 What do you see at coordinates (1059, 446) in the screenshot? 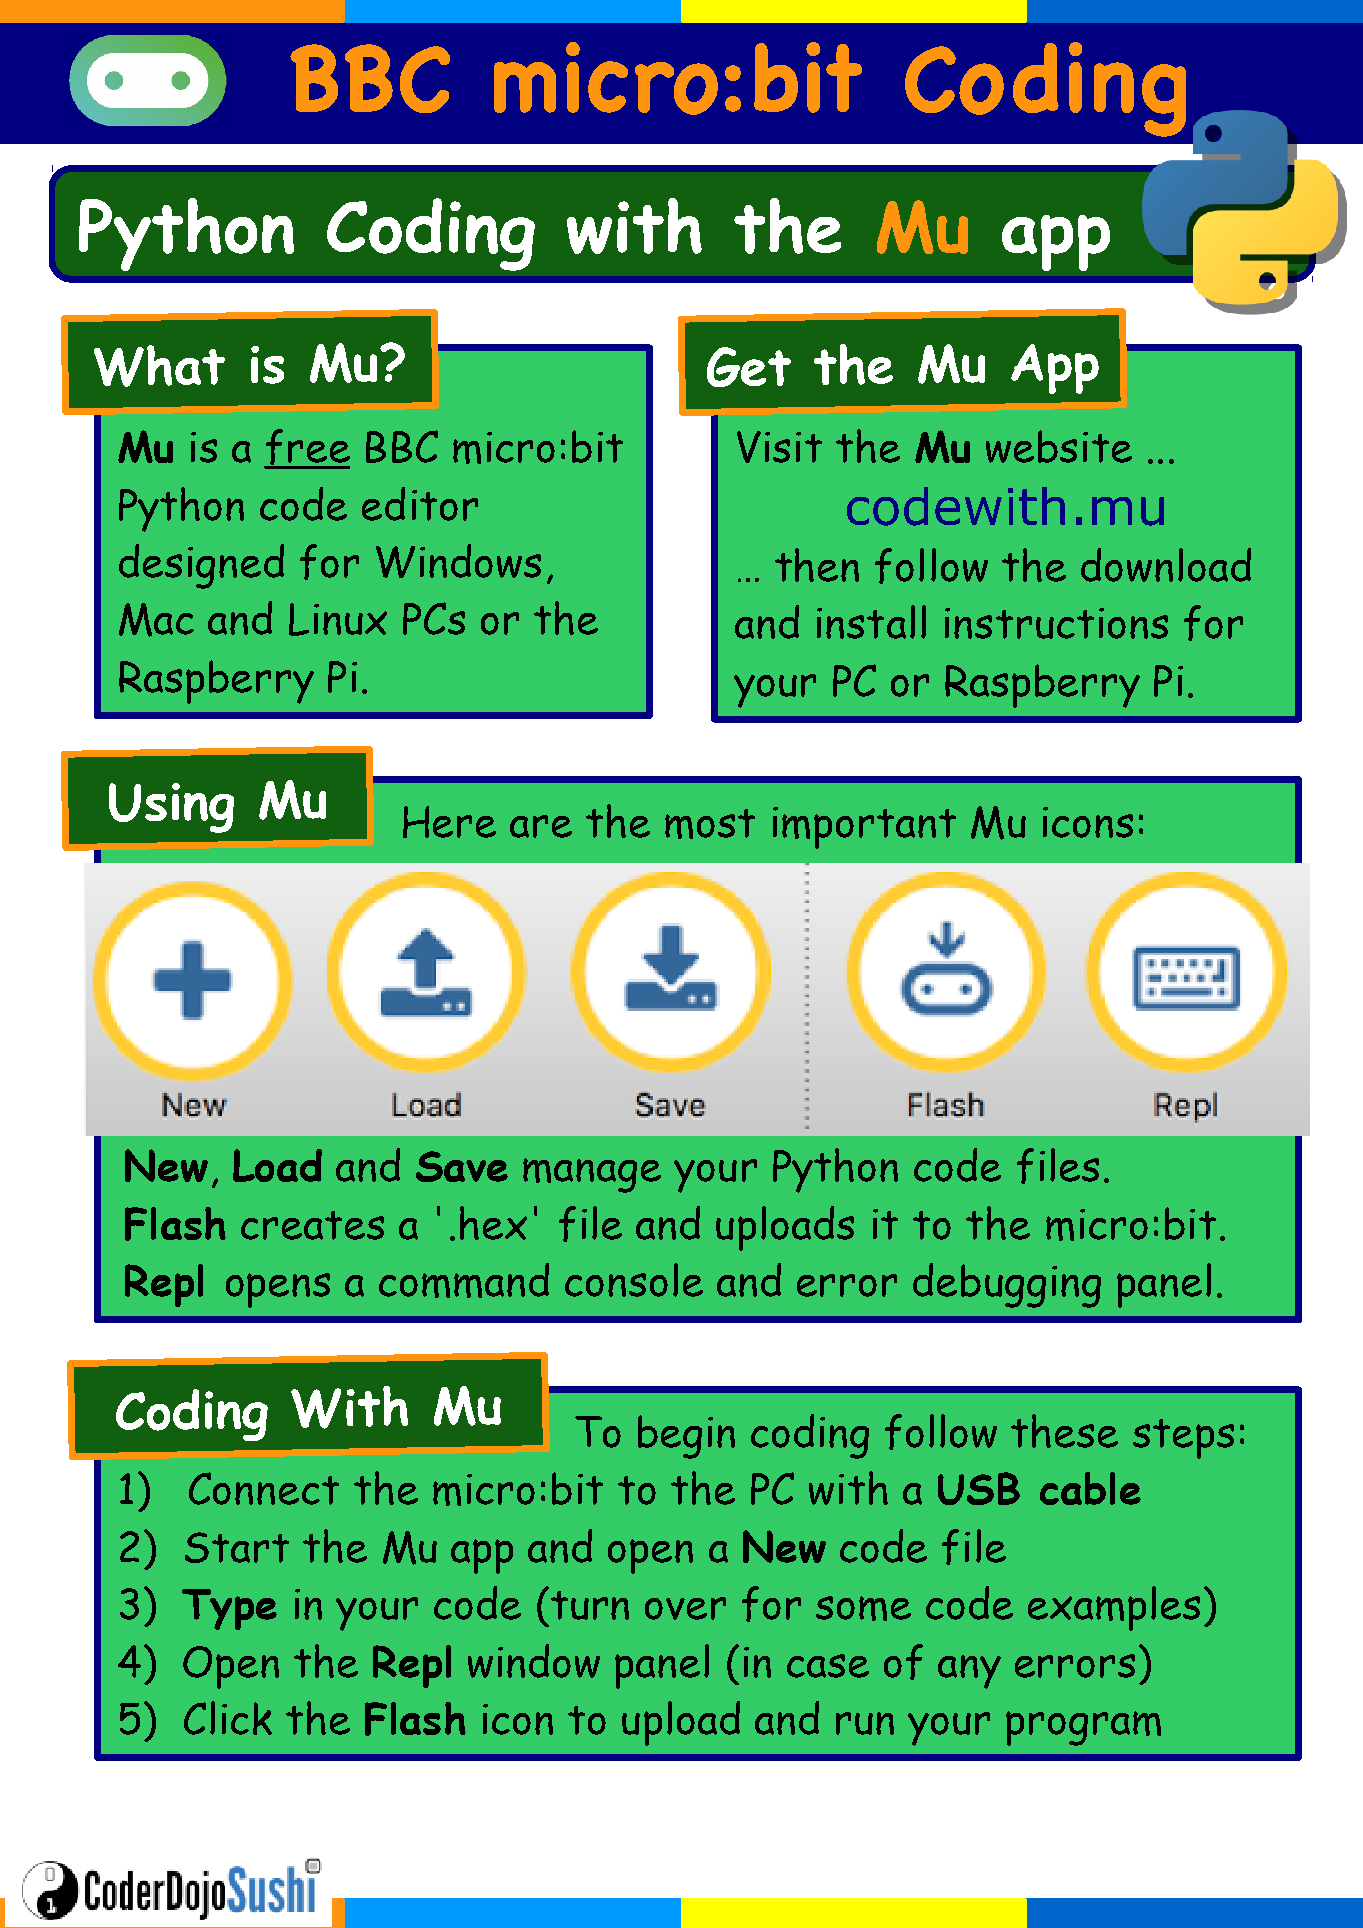
I see `website` at bounding box center [1059, 446].
